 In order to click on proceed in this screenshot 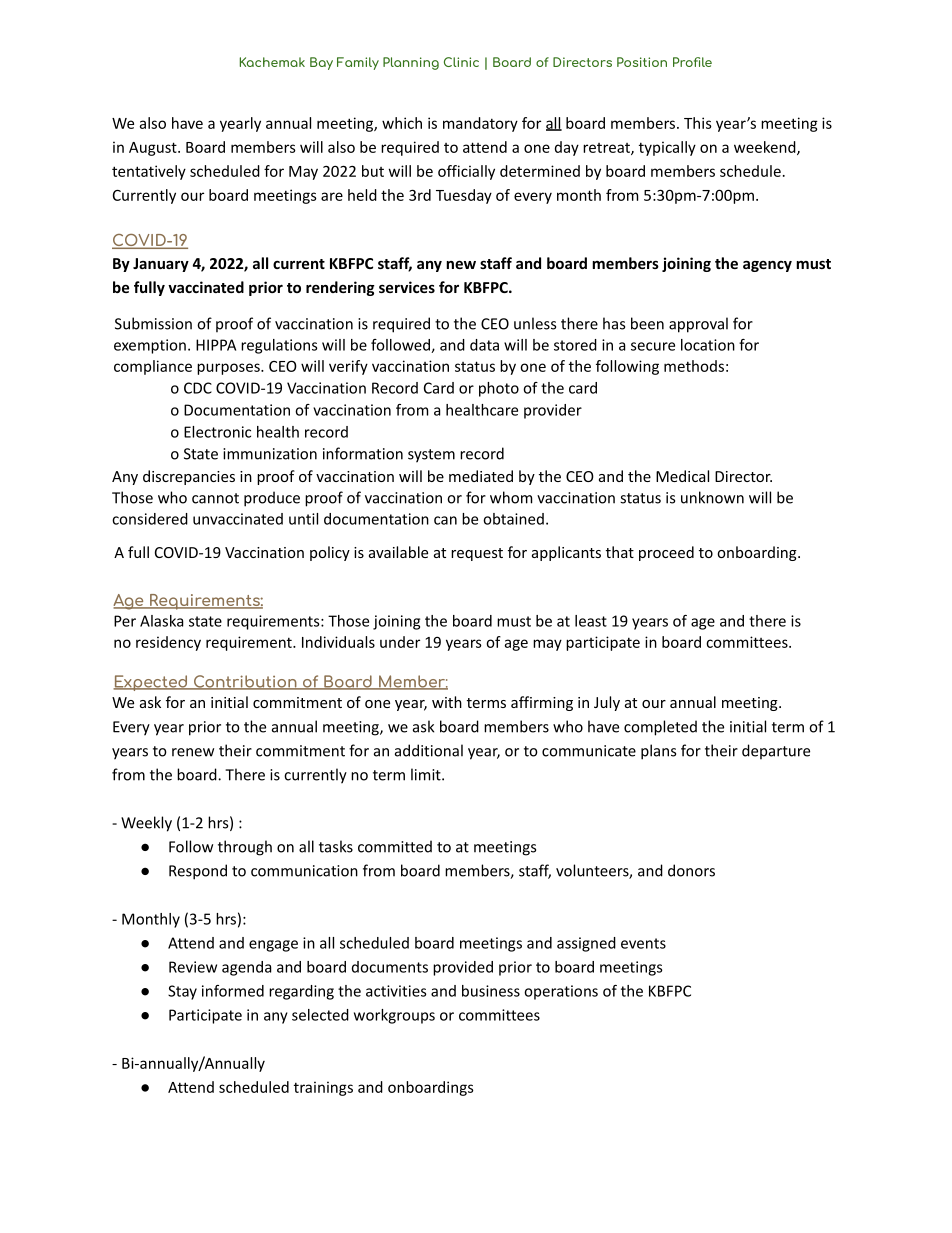, I will do `click(666, 553)`.
